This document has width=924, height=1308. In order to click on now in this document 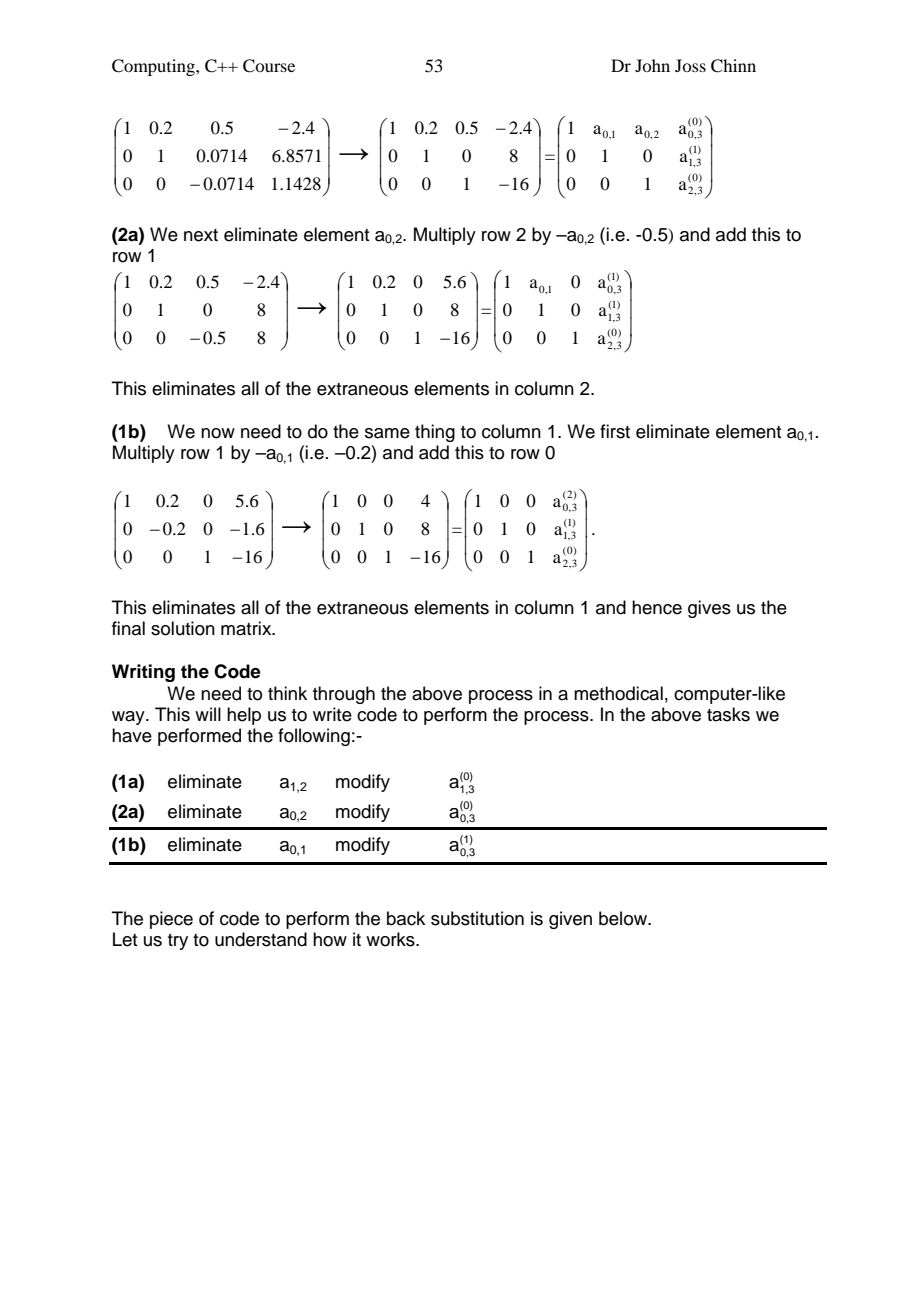, I will do `click(218, 433)`.
